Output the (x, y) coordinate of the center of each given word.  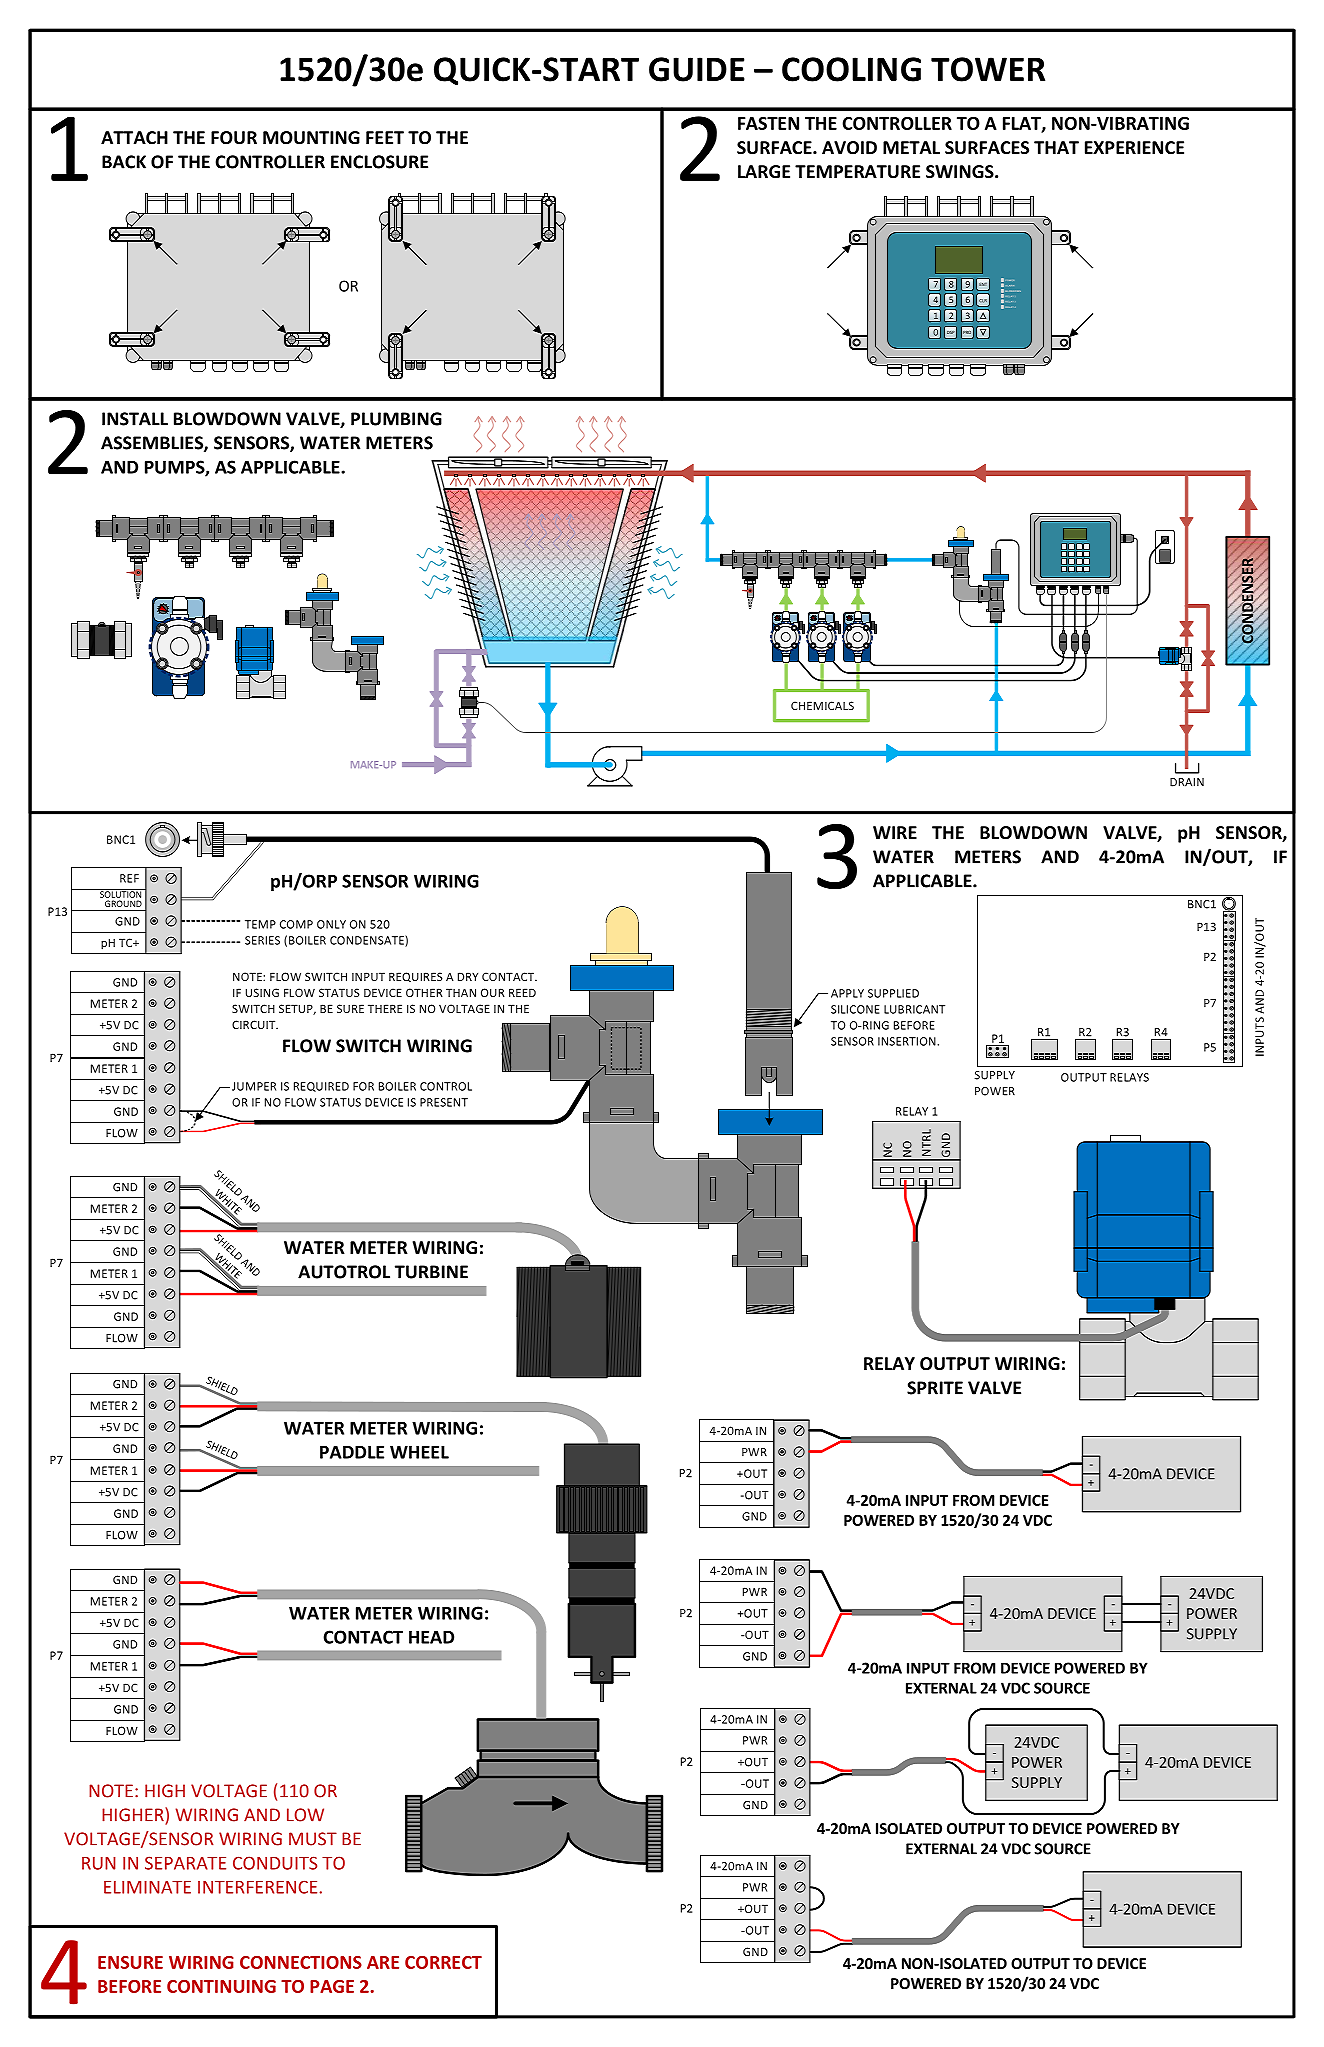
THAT (1056, 147)
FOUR (234, 138)
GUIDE (697, 69)
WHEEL (419, 1452)
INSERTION (908, 1041)
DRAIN (1187, 782)
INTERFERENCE (257, 1887)
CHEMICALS (822, 705)
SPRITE (935, 1388)
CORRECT (443, 1962)
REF (129, 878)
